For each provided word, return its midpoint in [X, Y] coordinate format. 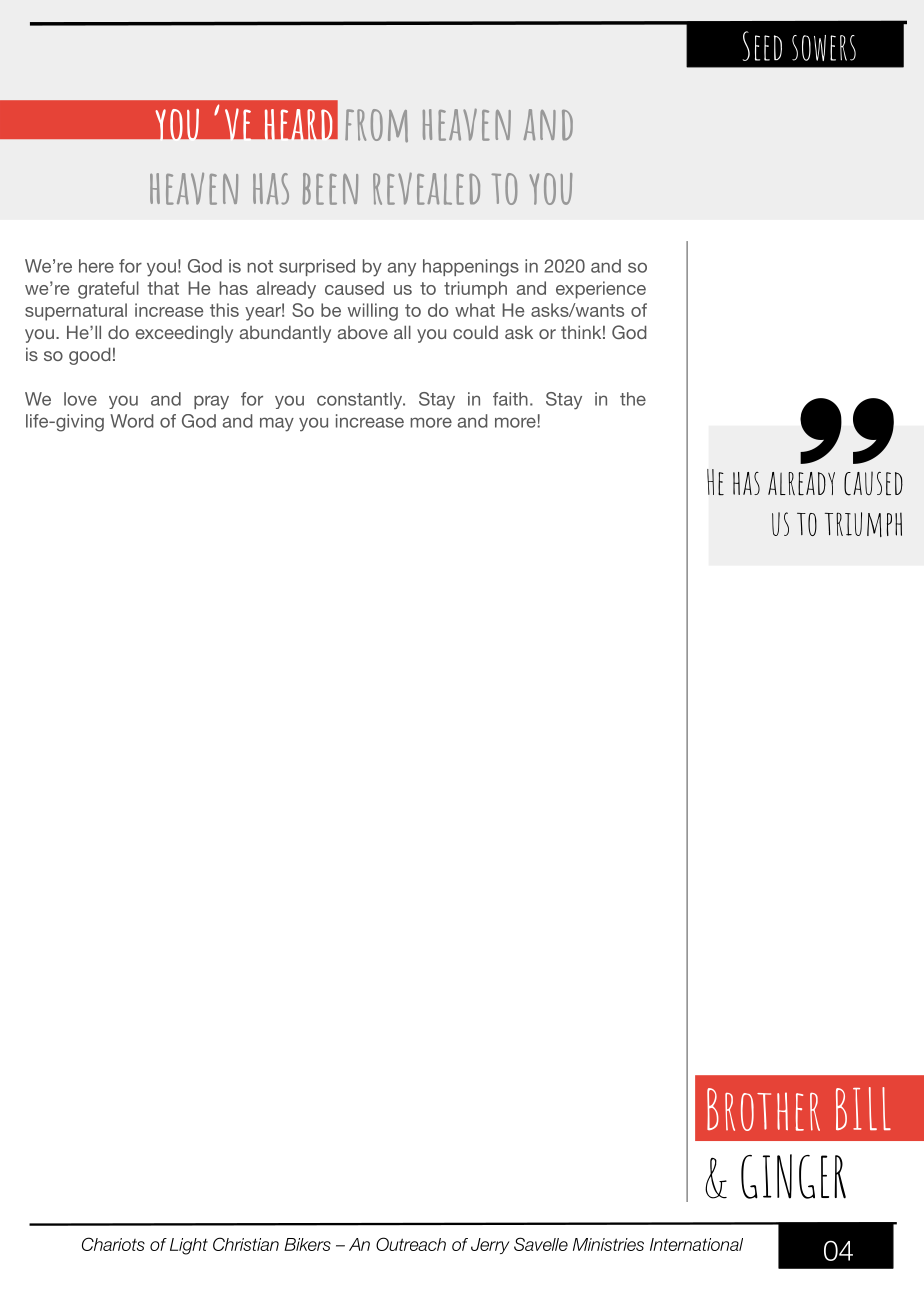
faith [510, 399]
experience [601, 290]
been [330, 189]
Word [132, 421]
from [376, 126]
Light [189, 1246]
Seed [762, 46]
